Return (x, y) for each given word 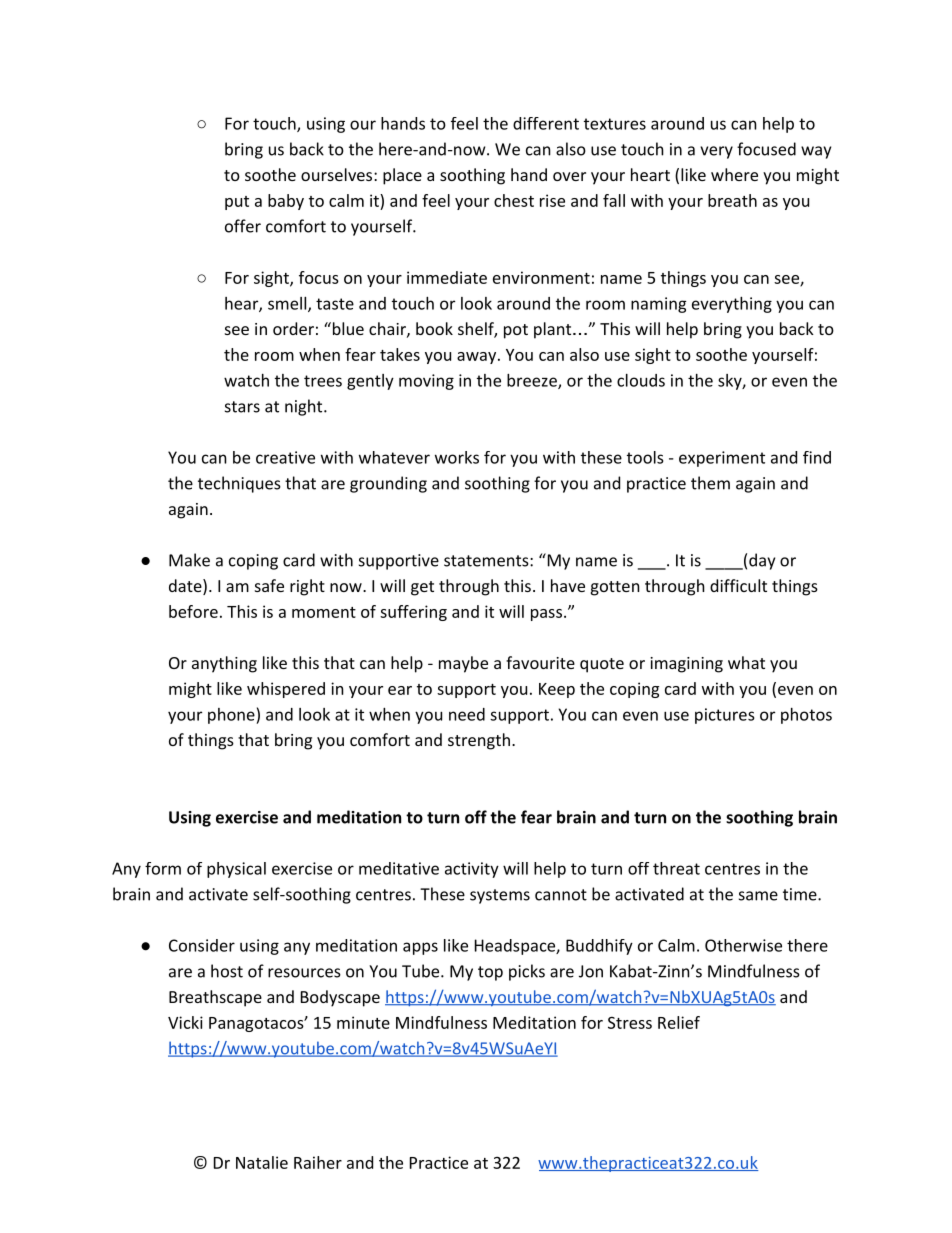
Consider (202, 945)
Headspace (516, 947)
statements (486, 561)
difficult (738, 585)
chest (514, 200)
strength (479, 741)
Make (189, 560)
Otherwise (743, 945)
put (237, 203)
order (293, 328)
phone (232, 716)
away (476, 358)
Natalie (262, 1162)
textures (615, 124)
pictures (725, 716)
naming (659, 305)
